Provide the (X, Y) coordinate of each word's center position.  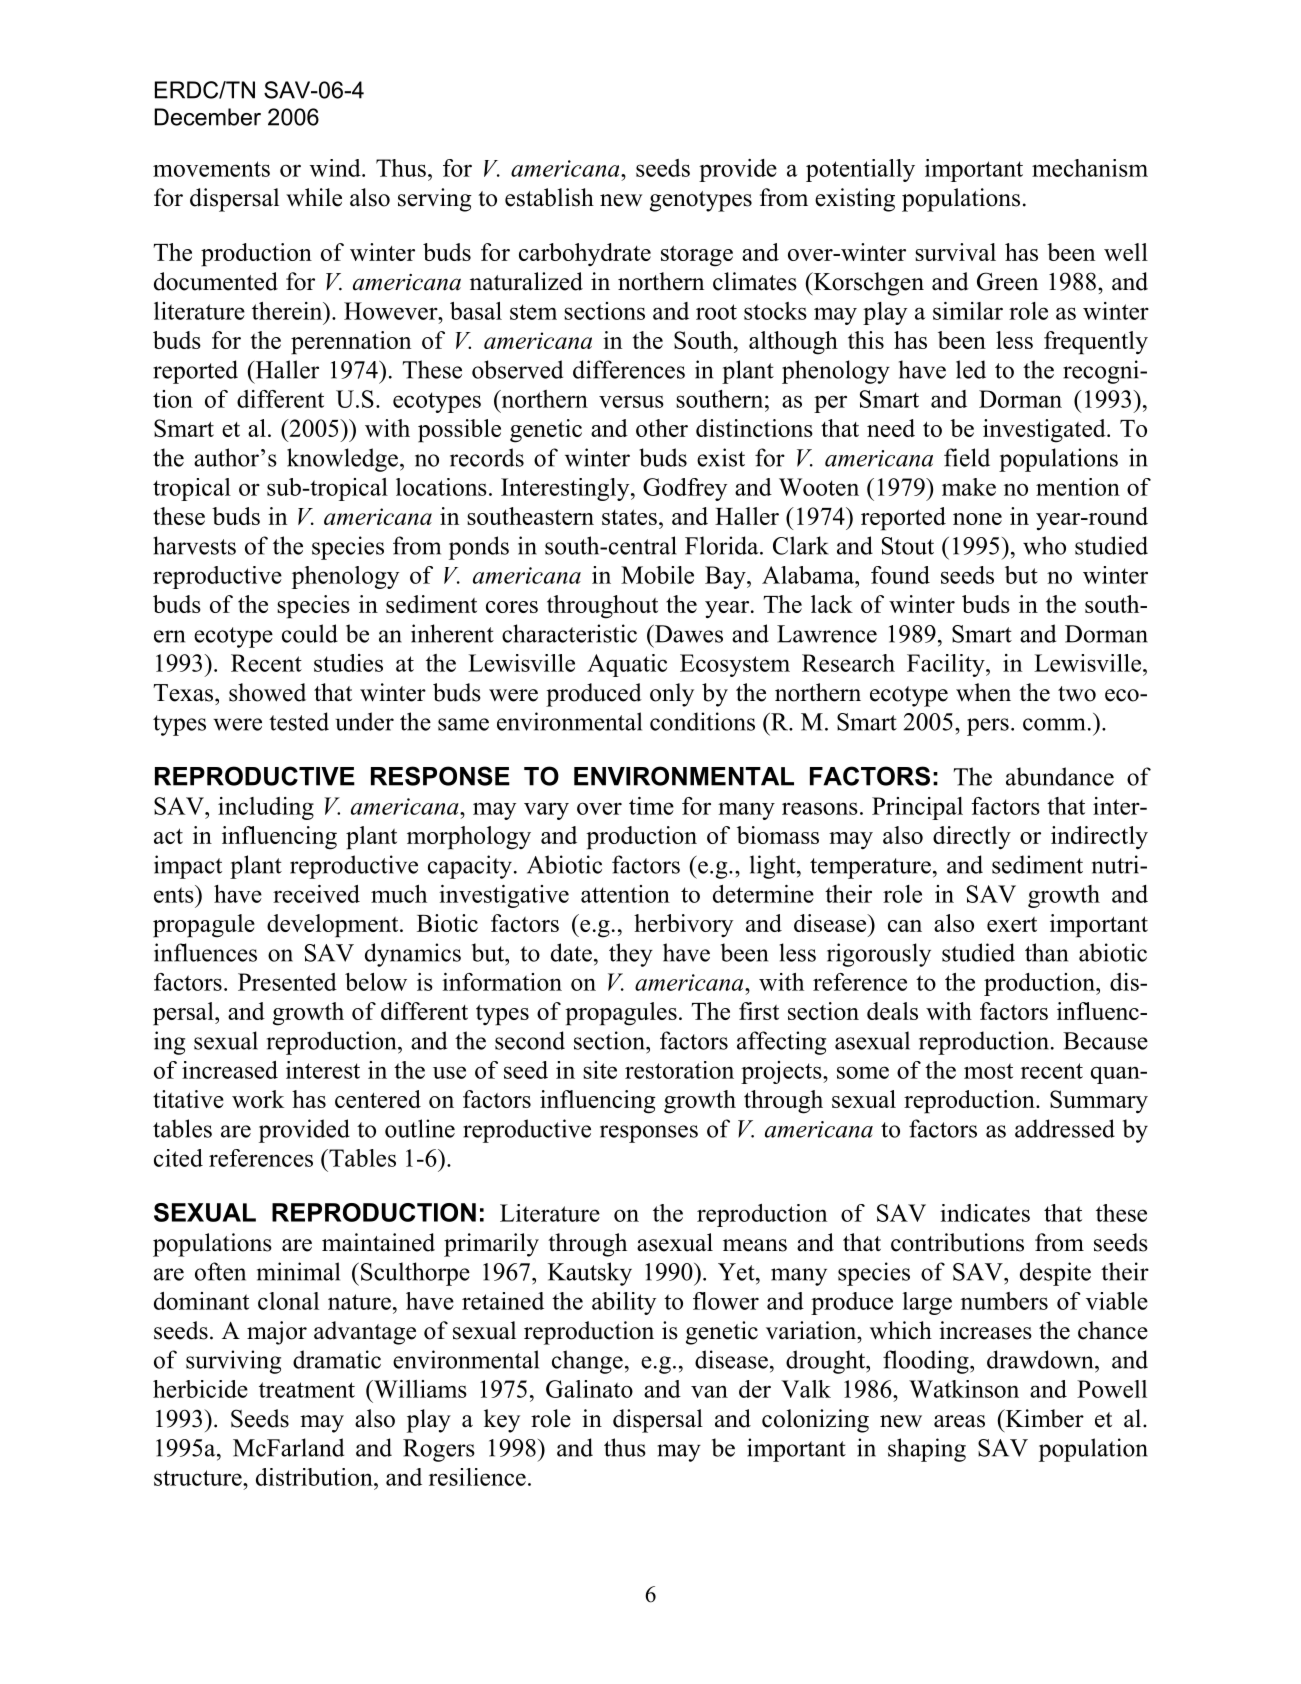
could (310, 633)
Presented (287, 982)
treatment (307, 1390)
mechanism (1090, 168)
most (988, 1071)
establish (549, 197)
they (631, 955)
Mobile (657, 575)
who (1044, 545)
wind (336, 168)
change (587, 1362)
